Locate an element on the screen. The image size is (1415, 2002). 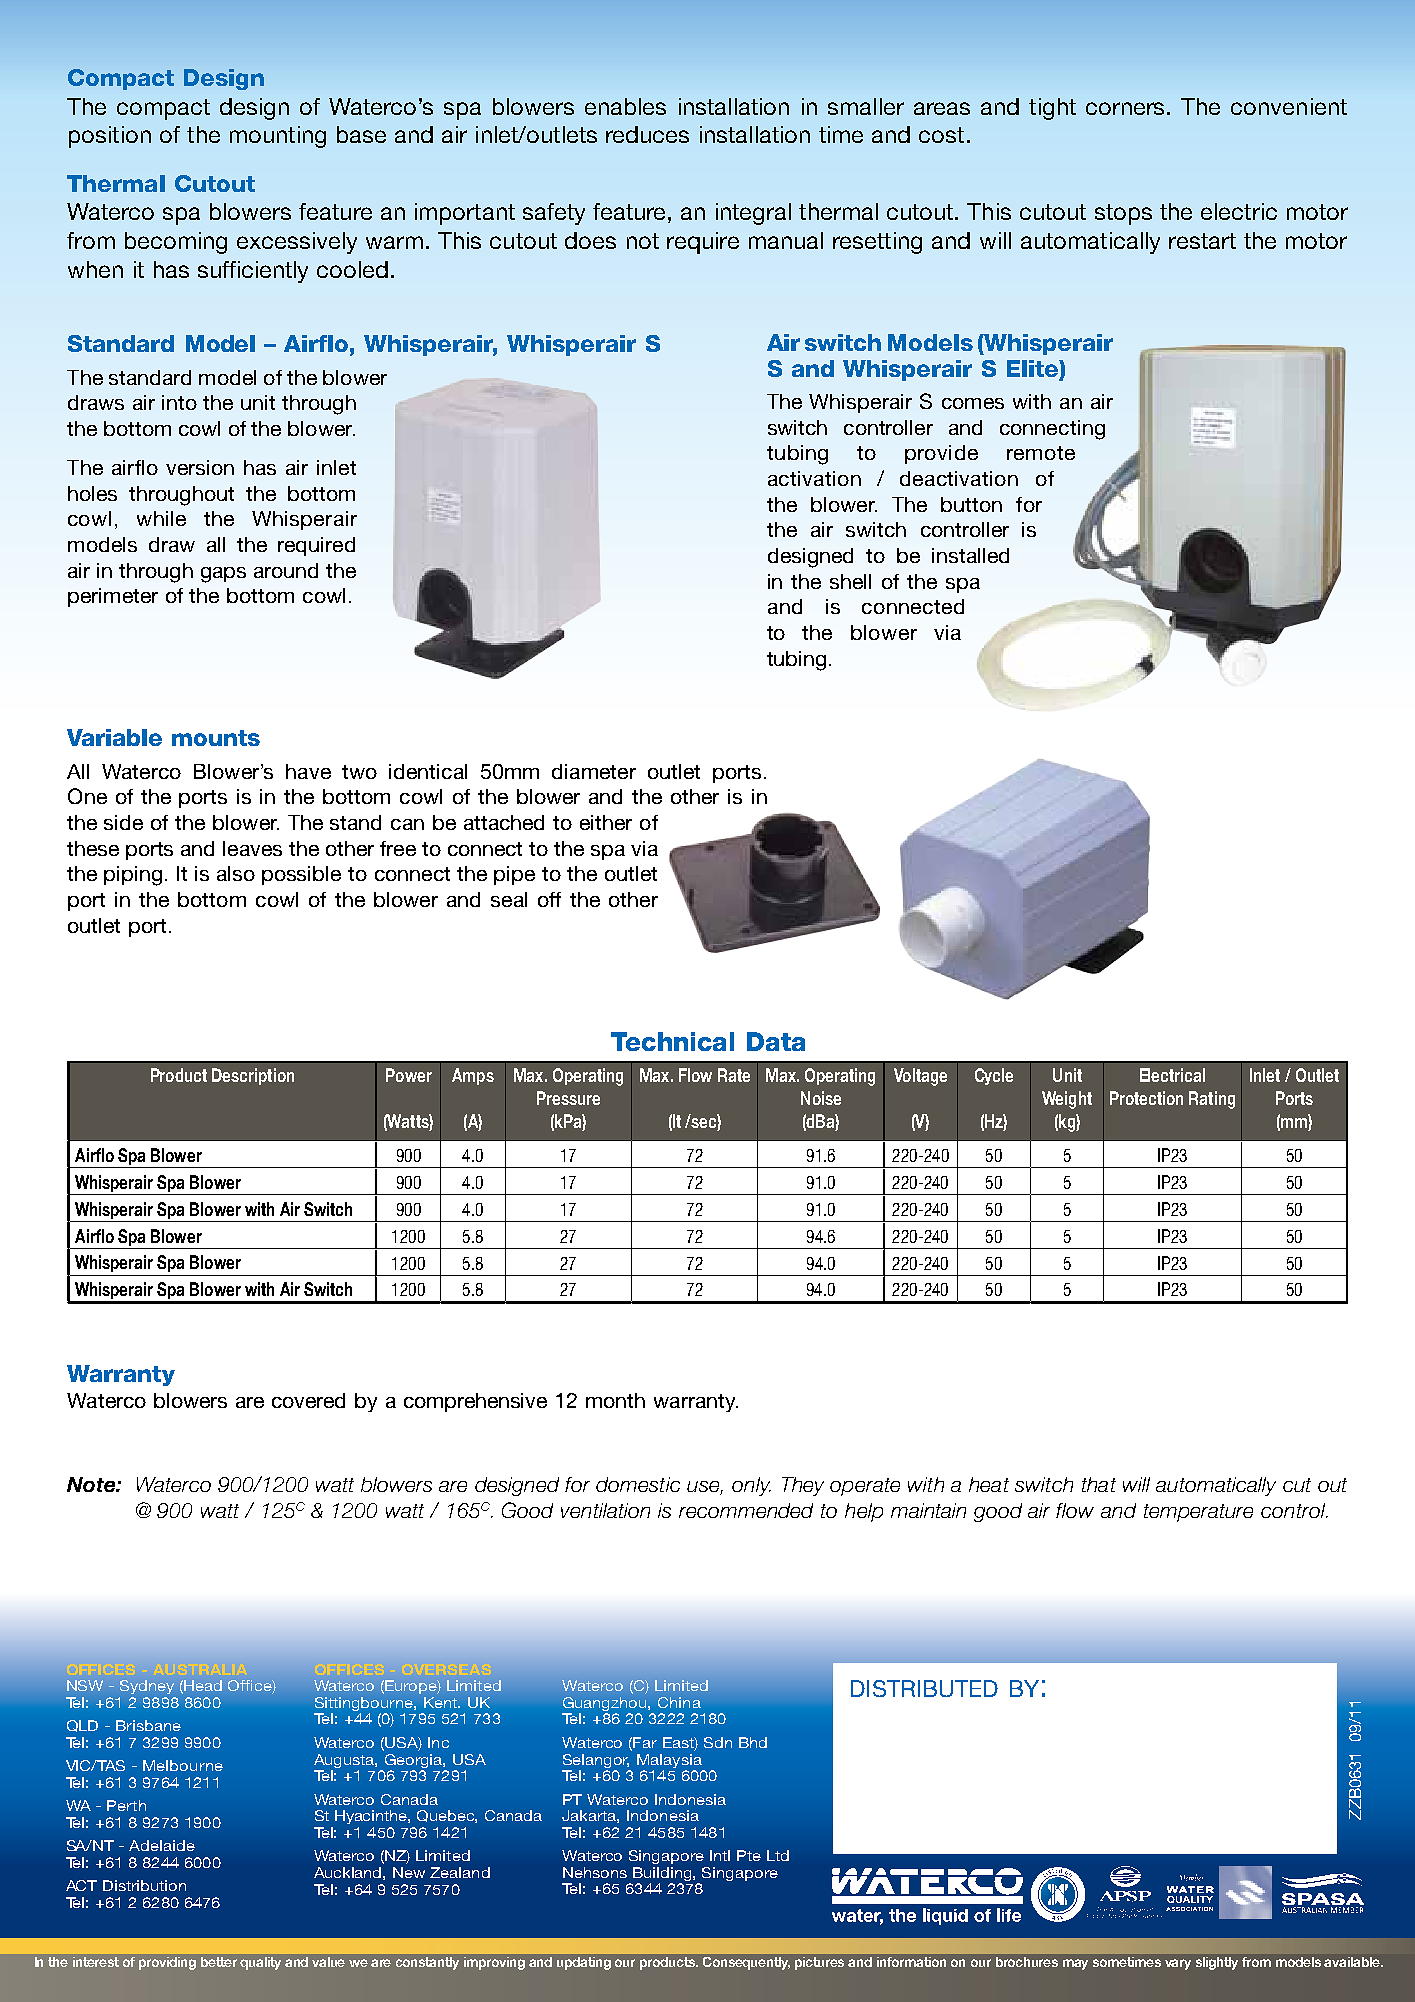
stops is located at coordinates (1123, 214).
